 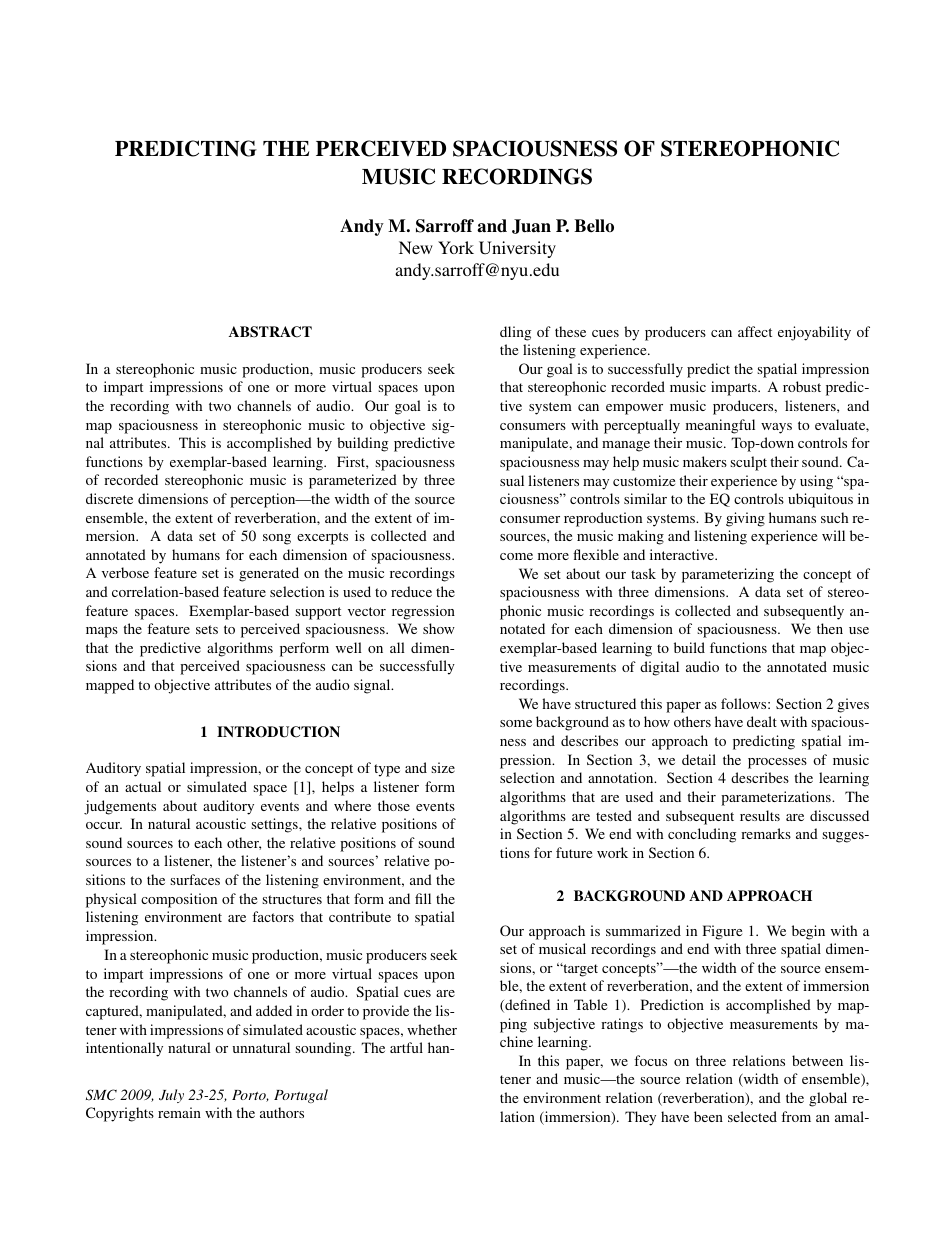 I want to click on surfaces, so click(x=195, y=879).
